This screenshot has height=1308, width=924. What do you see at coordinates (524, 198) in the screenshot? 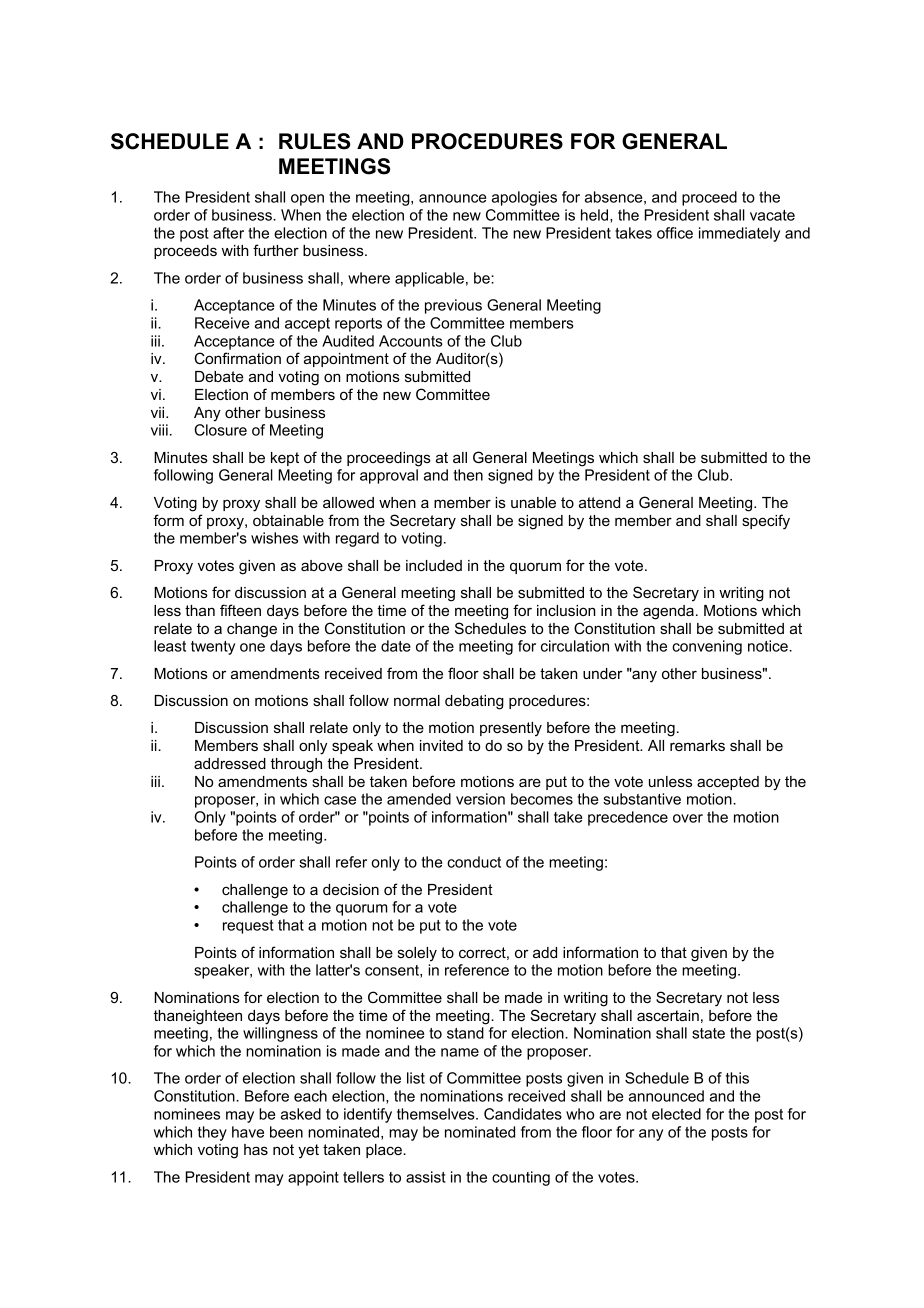
I see `apologies` at bounding box center [524, 198].
